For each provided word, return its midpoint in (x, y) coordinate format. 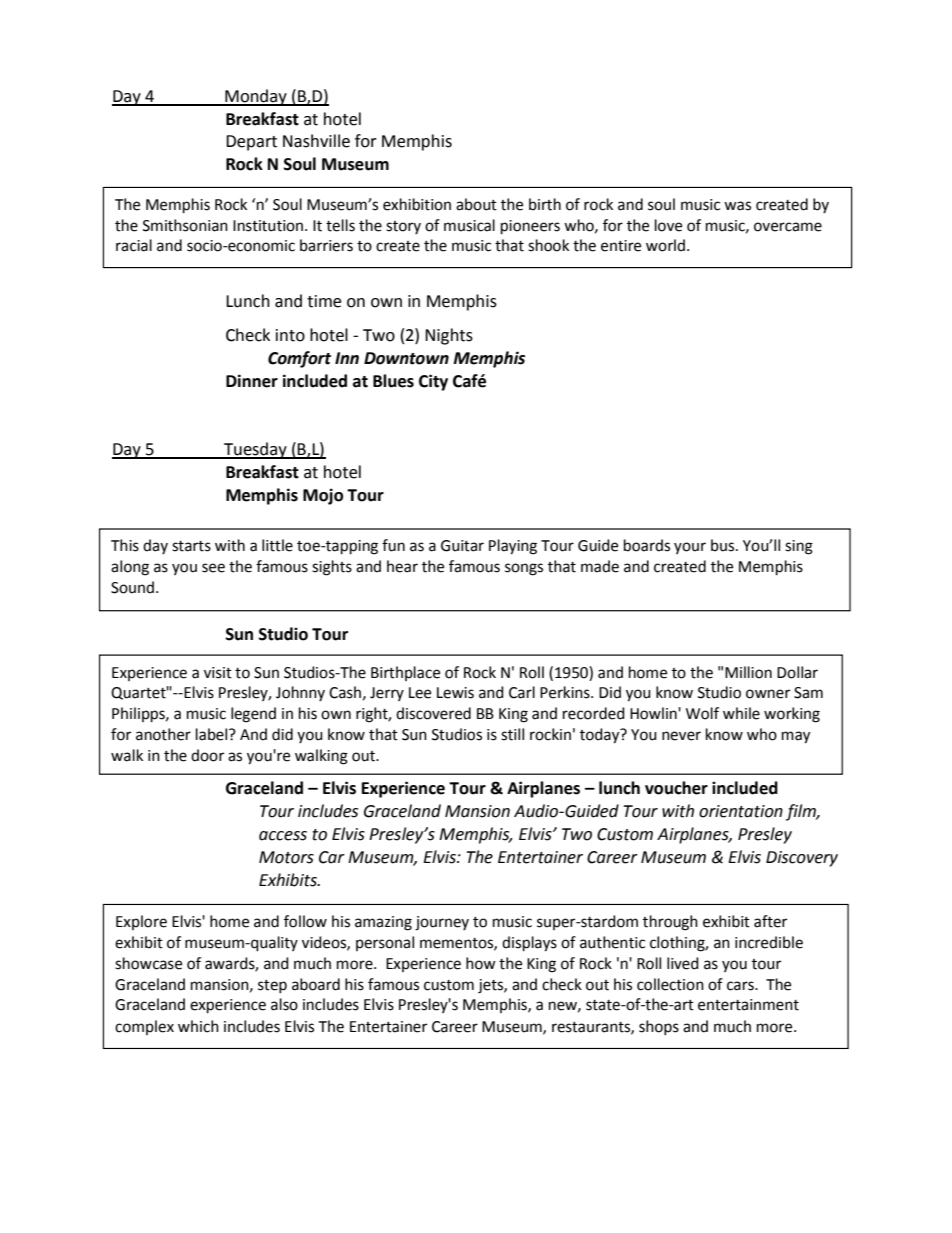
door (207, 755)
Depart (251, 143)
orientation (741, 811)
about (476, 204)
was (737, 206)
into (290, 335)
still (512, 734)
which (198, 1026)
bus (724, 545)
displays (529, 944)
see (213, 568)
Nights (449, 336)
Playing (513, 547)
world (665, 245)
